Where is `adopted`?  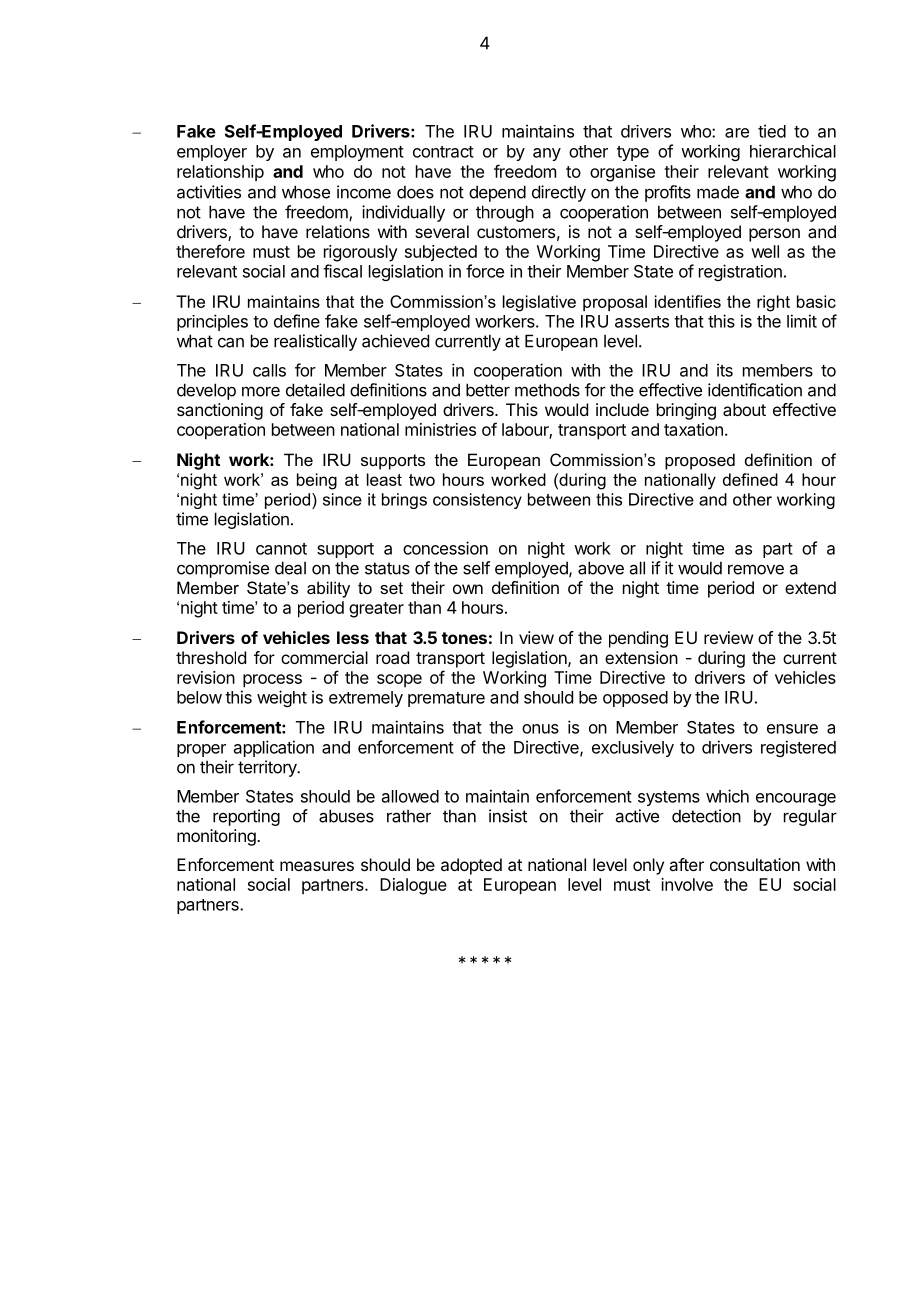
adopted is located at coordinates (471, 866).
